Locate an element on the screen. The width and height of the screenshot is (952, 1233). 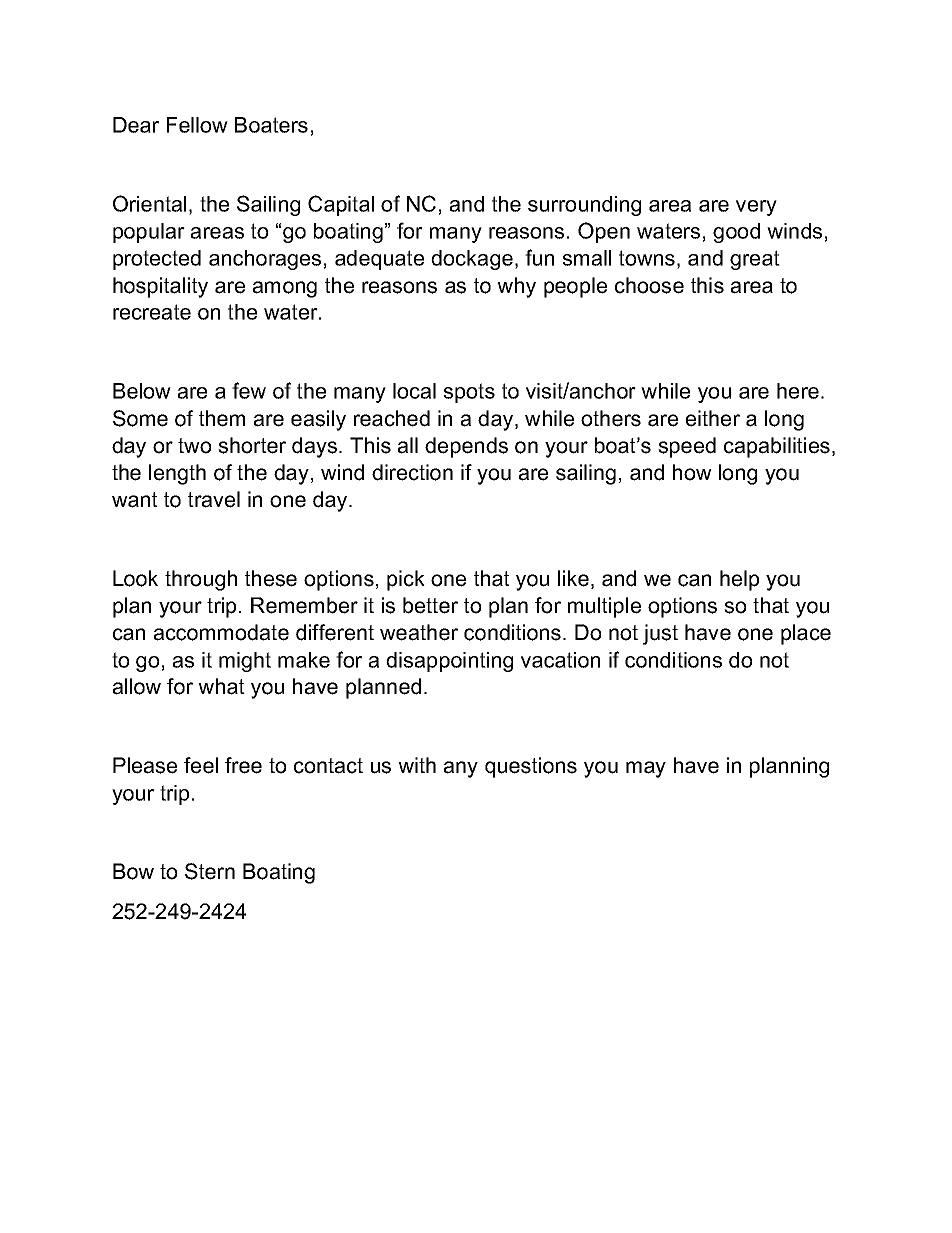
help is located at coordinates (739, 580).
